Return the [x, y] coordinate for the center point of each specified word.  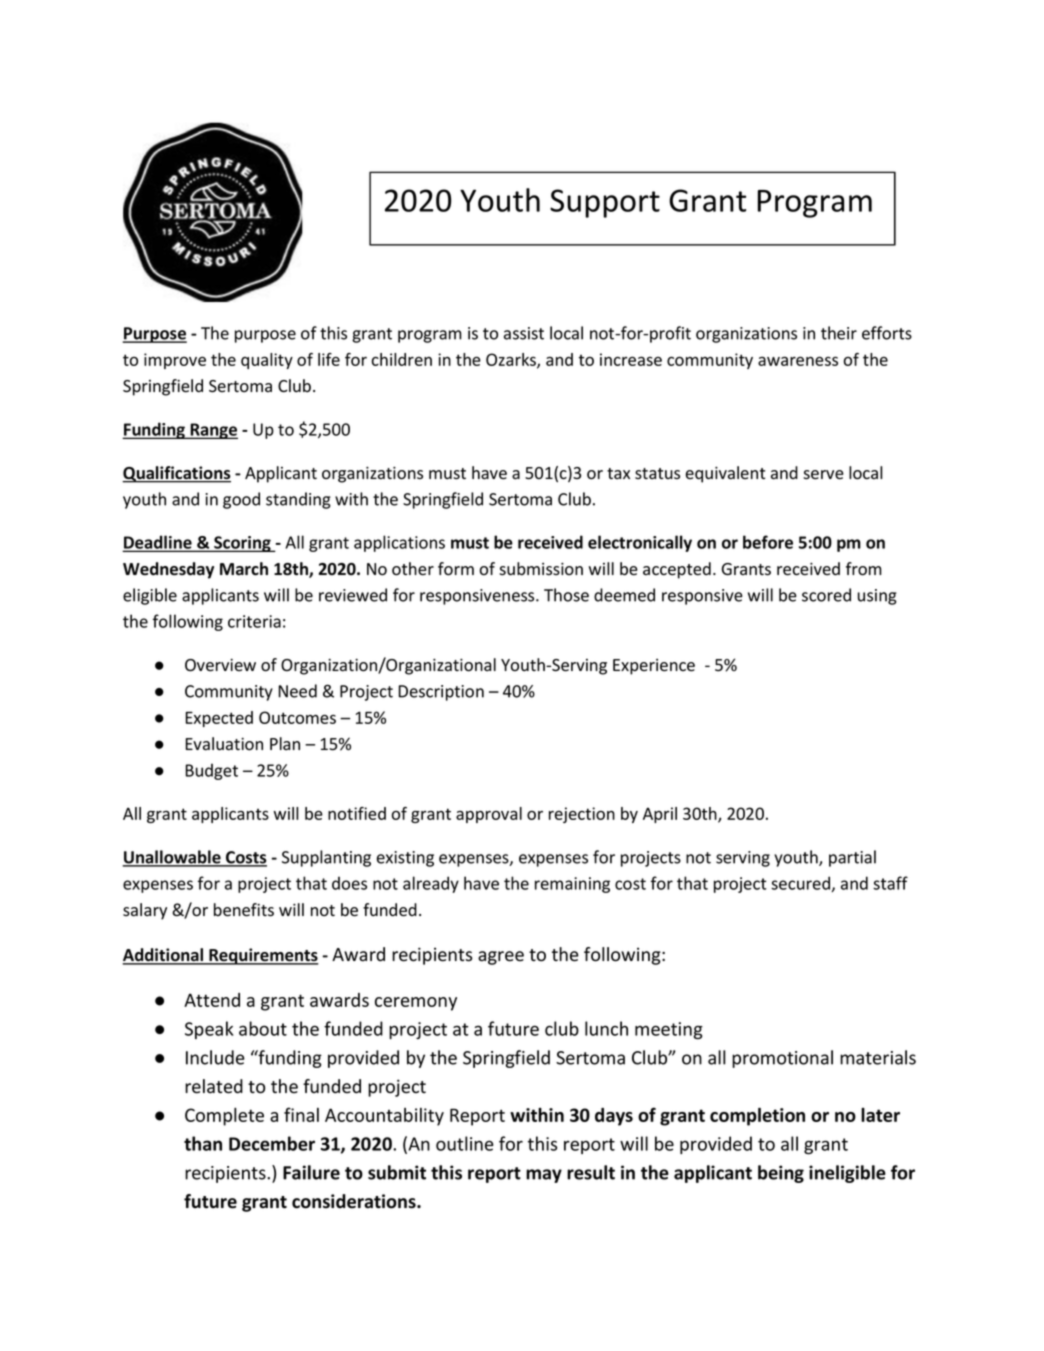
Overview [220, 665]
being [781, 1174]
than [203, 1143]
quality [267, 361]
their [839, 333]
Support [605, 203]
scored [826, 595]
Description [441, 693]
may [544, 1176]
